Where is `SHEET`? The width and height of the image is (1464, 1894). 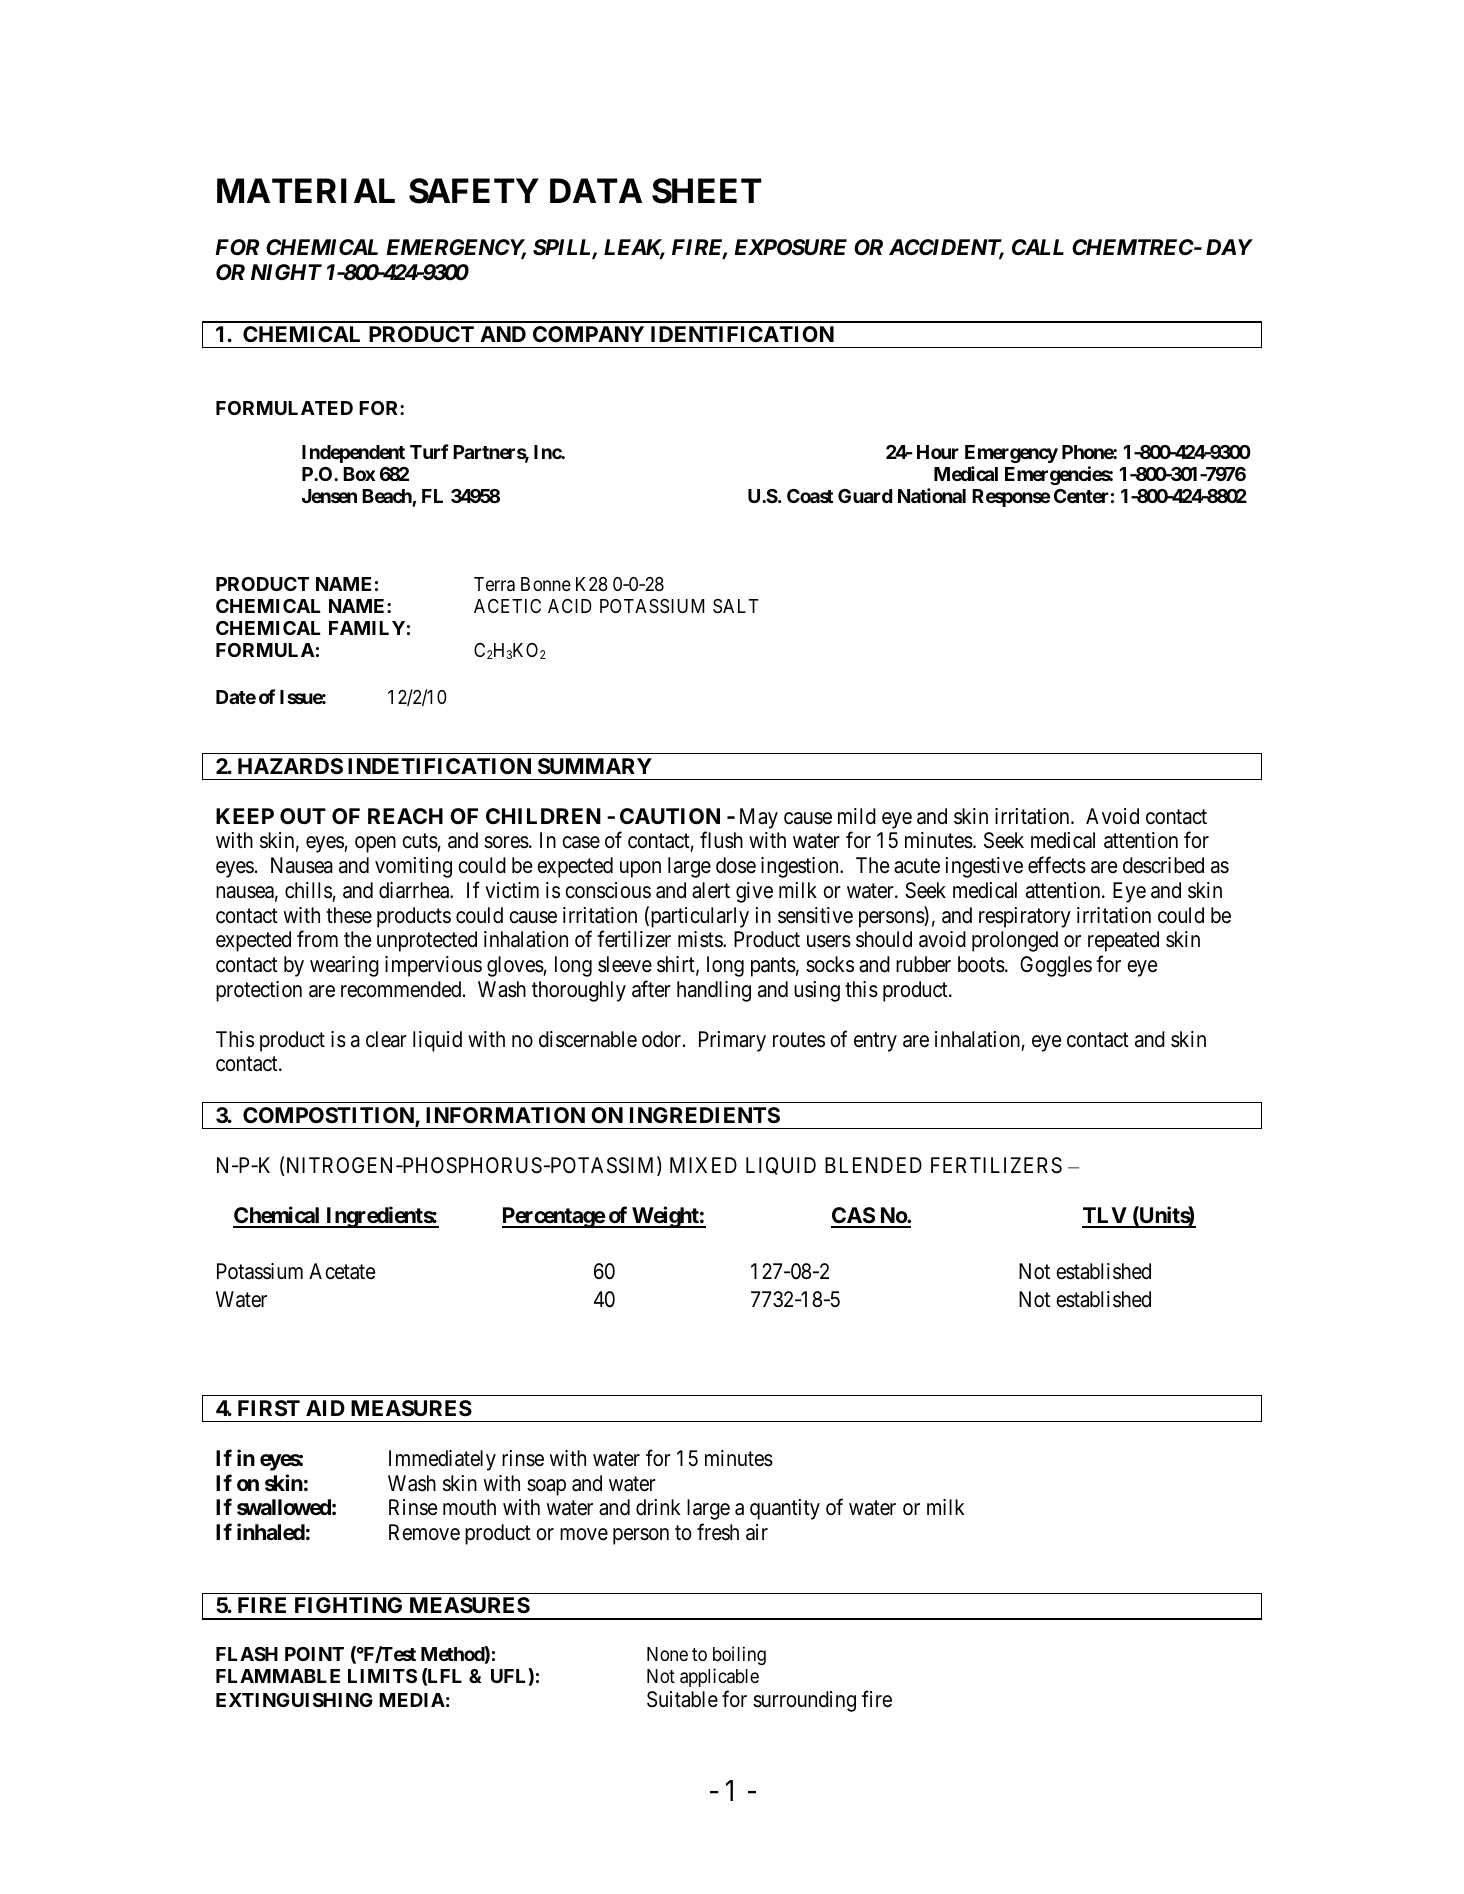
SHEET is located at coordinates (706, 191).
